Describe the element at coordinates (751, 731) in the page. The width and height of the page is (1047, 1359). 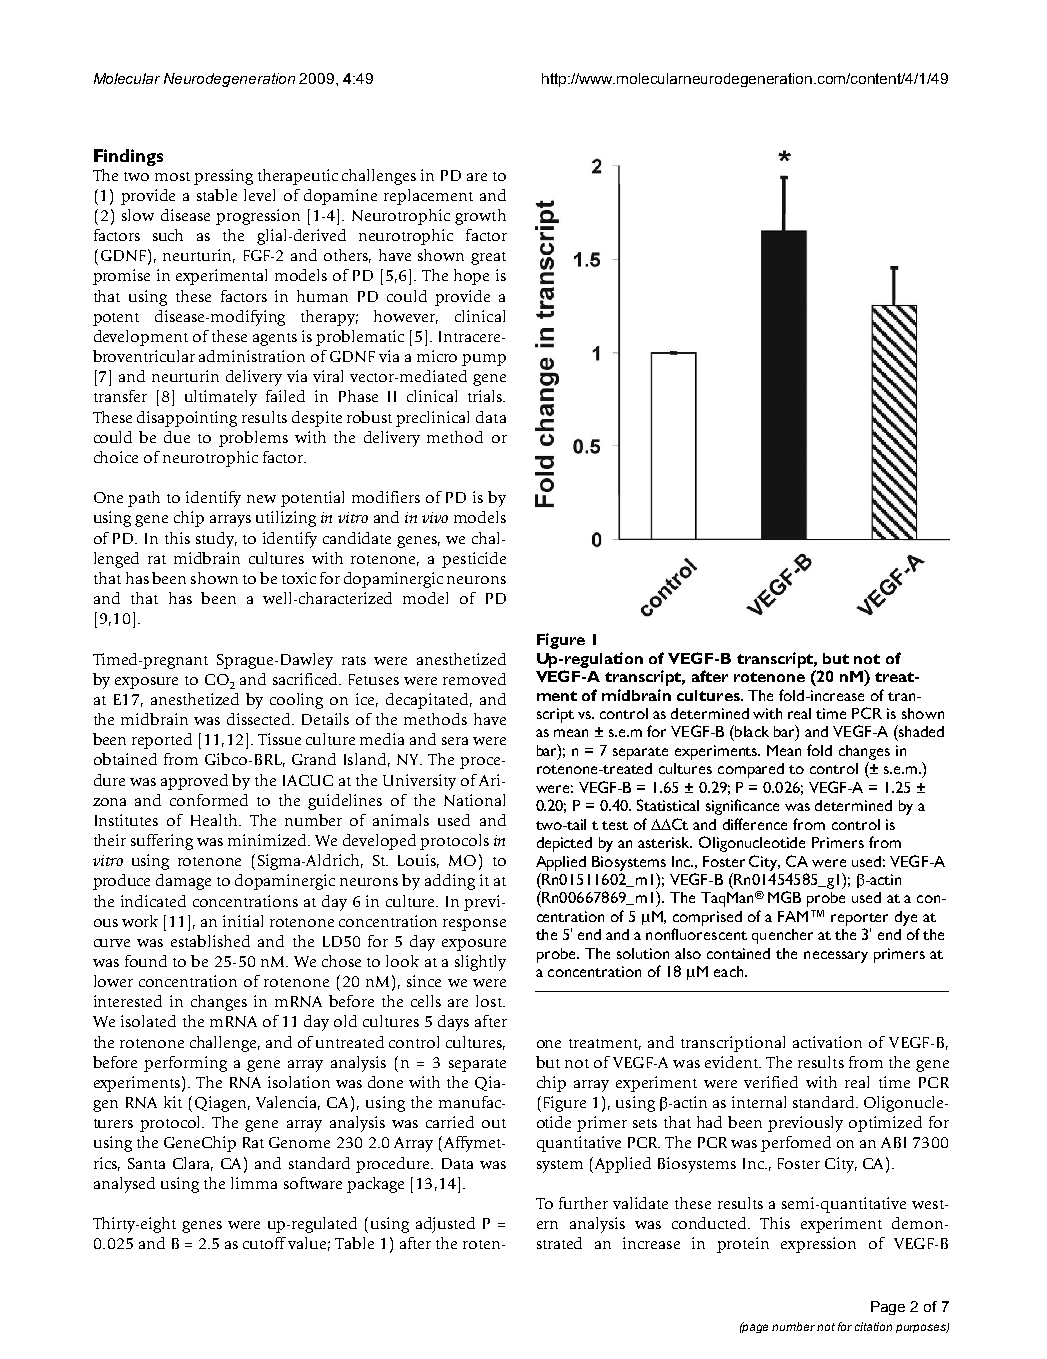
I see `black` at that location.
